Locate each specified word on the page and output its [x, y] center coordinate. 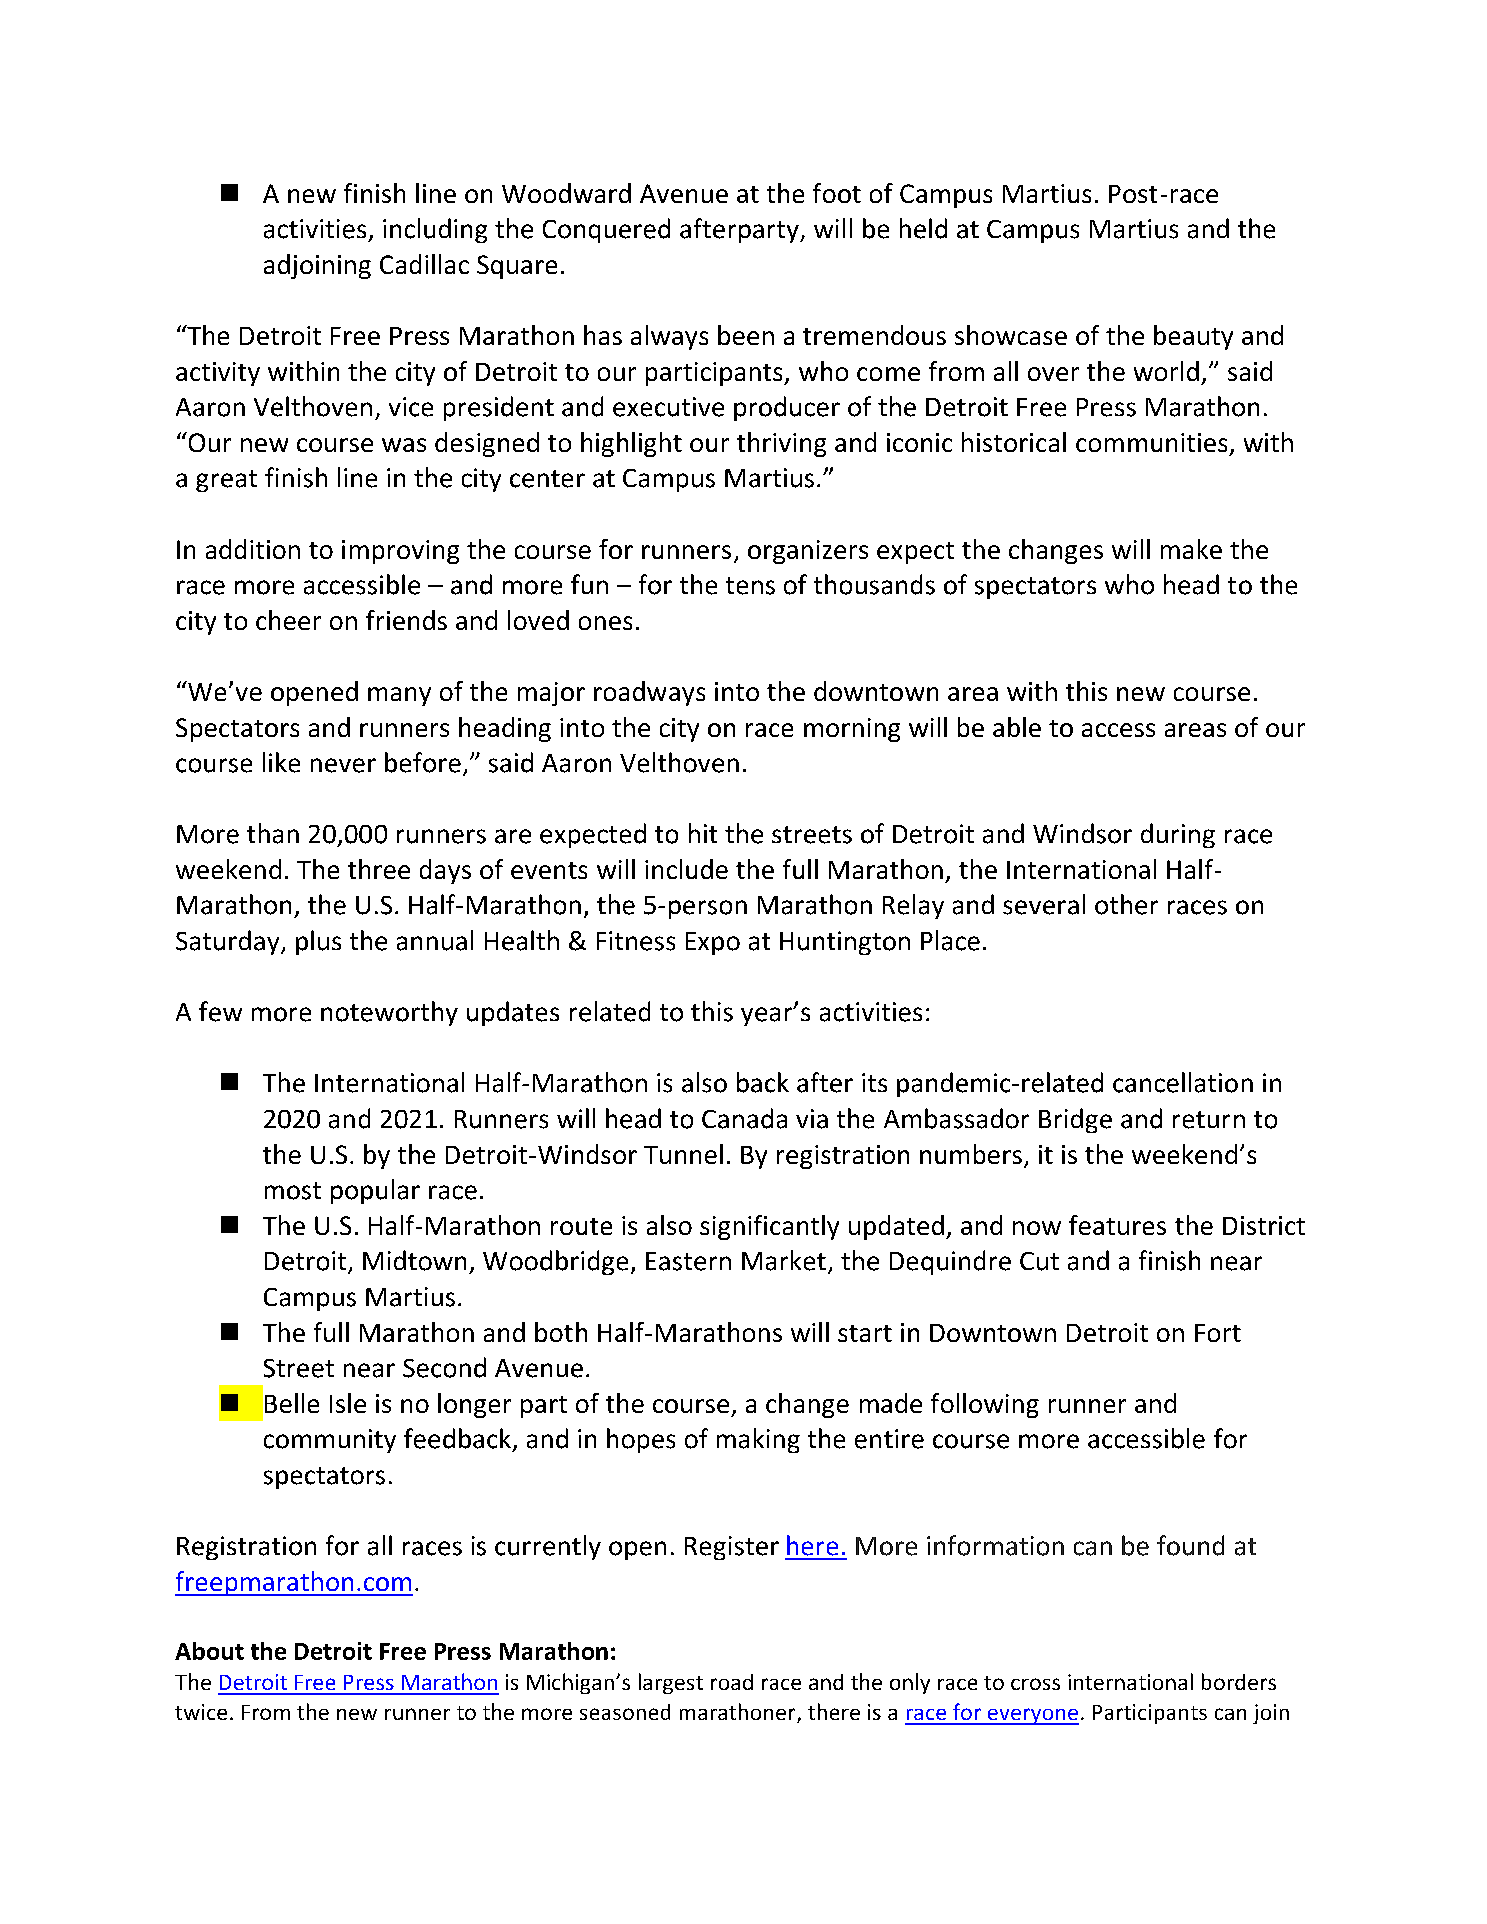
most [293, 1191]
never [343, 765]
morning [852, 730]
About [209, 1651]
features [1117, 1225]
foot [837, 193]
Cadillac [424, 264]
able [1017, 727]
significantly [769, 1227]
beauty [1193, 337]
